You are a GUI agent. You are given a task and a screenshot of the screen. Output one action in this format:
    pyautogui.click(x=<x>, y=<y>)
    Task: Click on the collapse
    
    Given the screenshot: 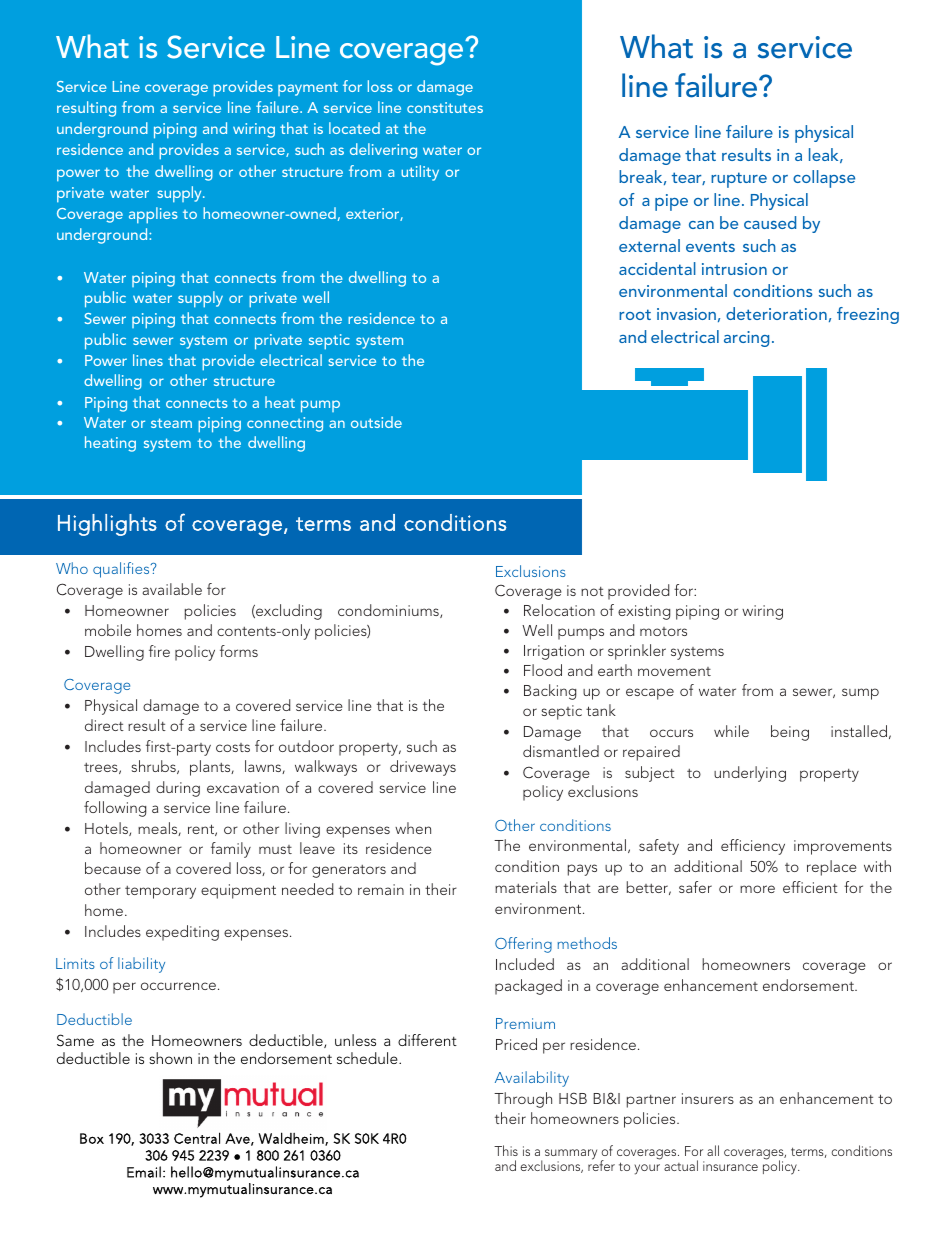 What is the action you would take?
    pyautogui.click(x=824, y=179)
